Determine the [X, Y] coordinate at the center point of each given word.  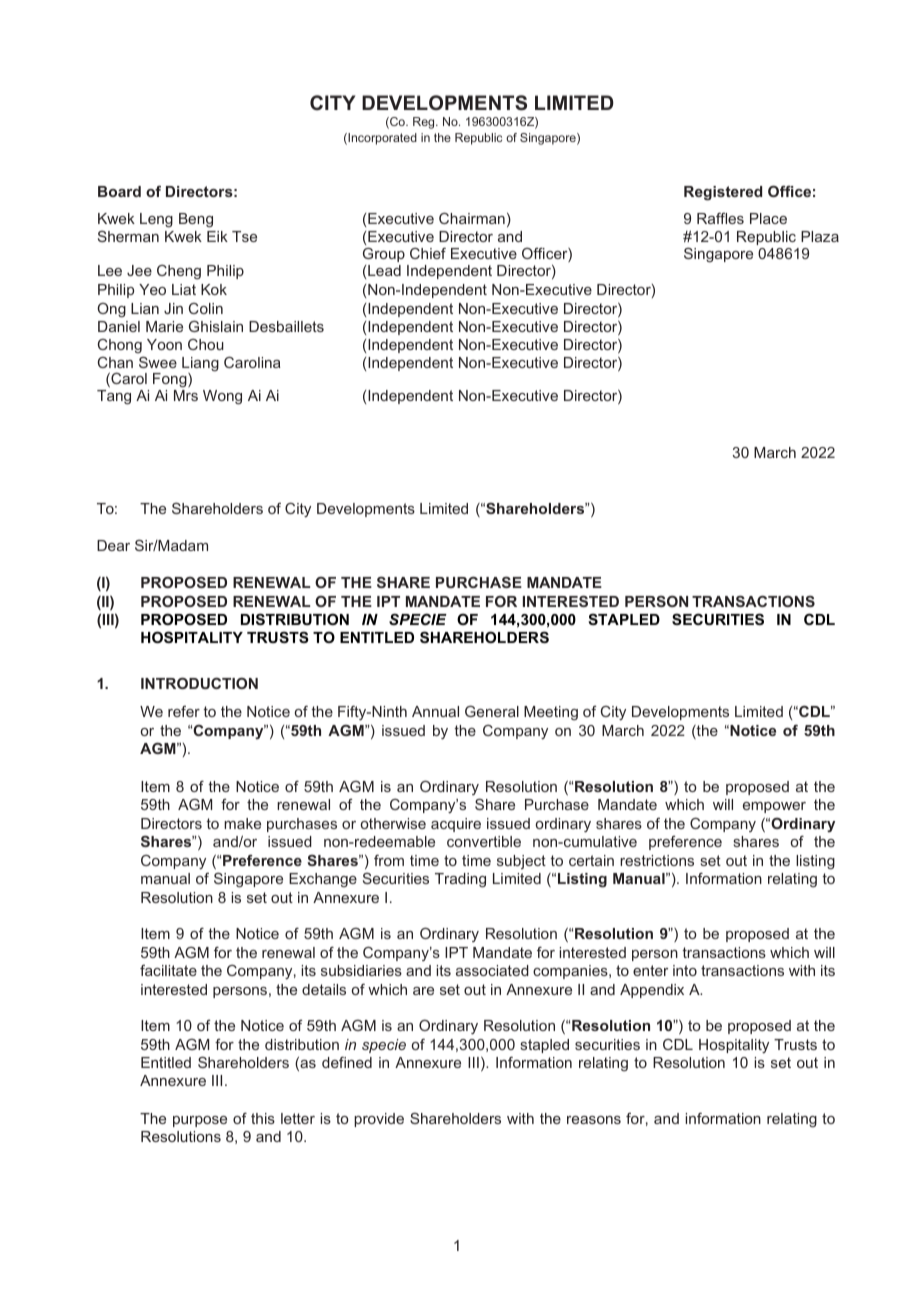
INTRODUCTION [199, 683]
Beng [196, 220]
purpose [200, 1121]
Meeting [551, 713]
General [492, 711]
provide [379, 1120]
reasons [594, 1120]
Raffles [720, 218]
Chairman [472, 218]
